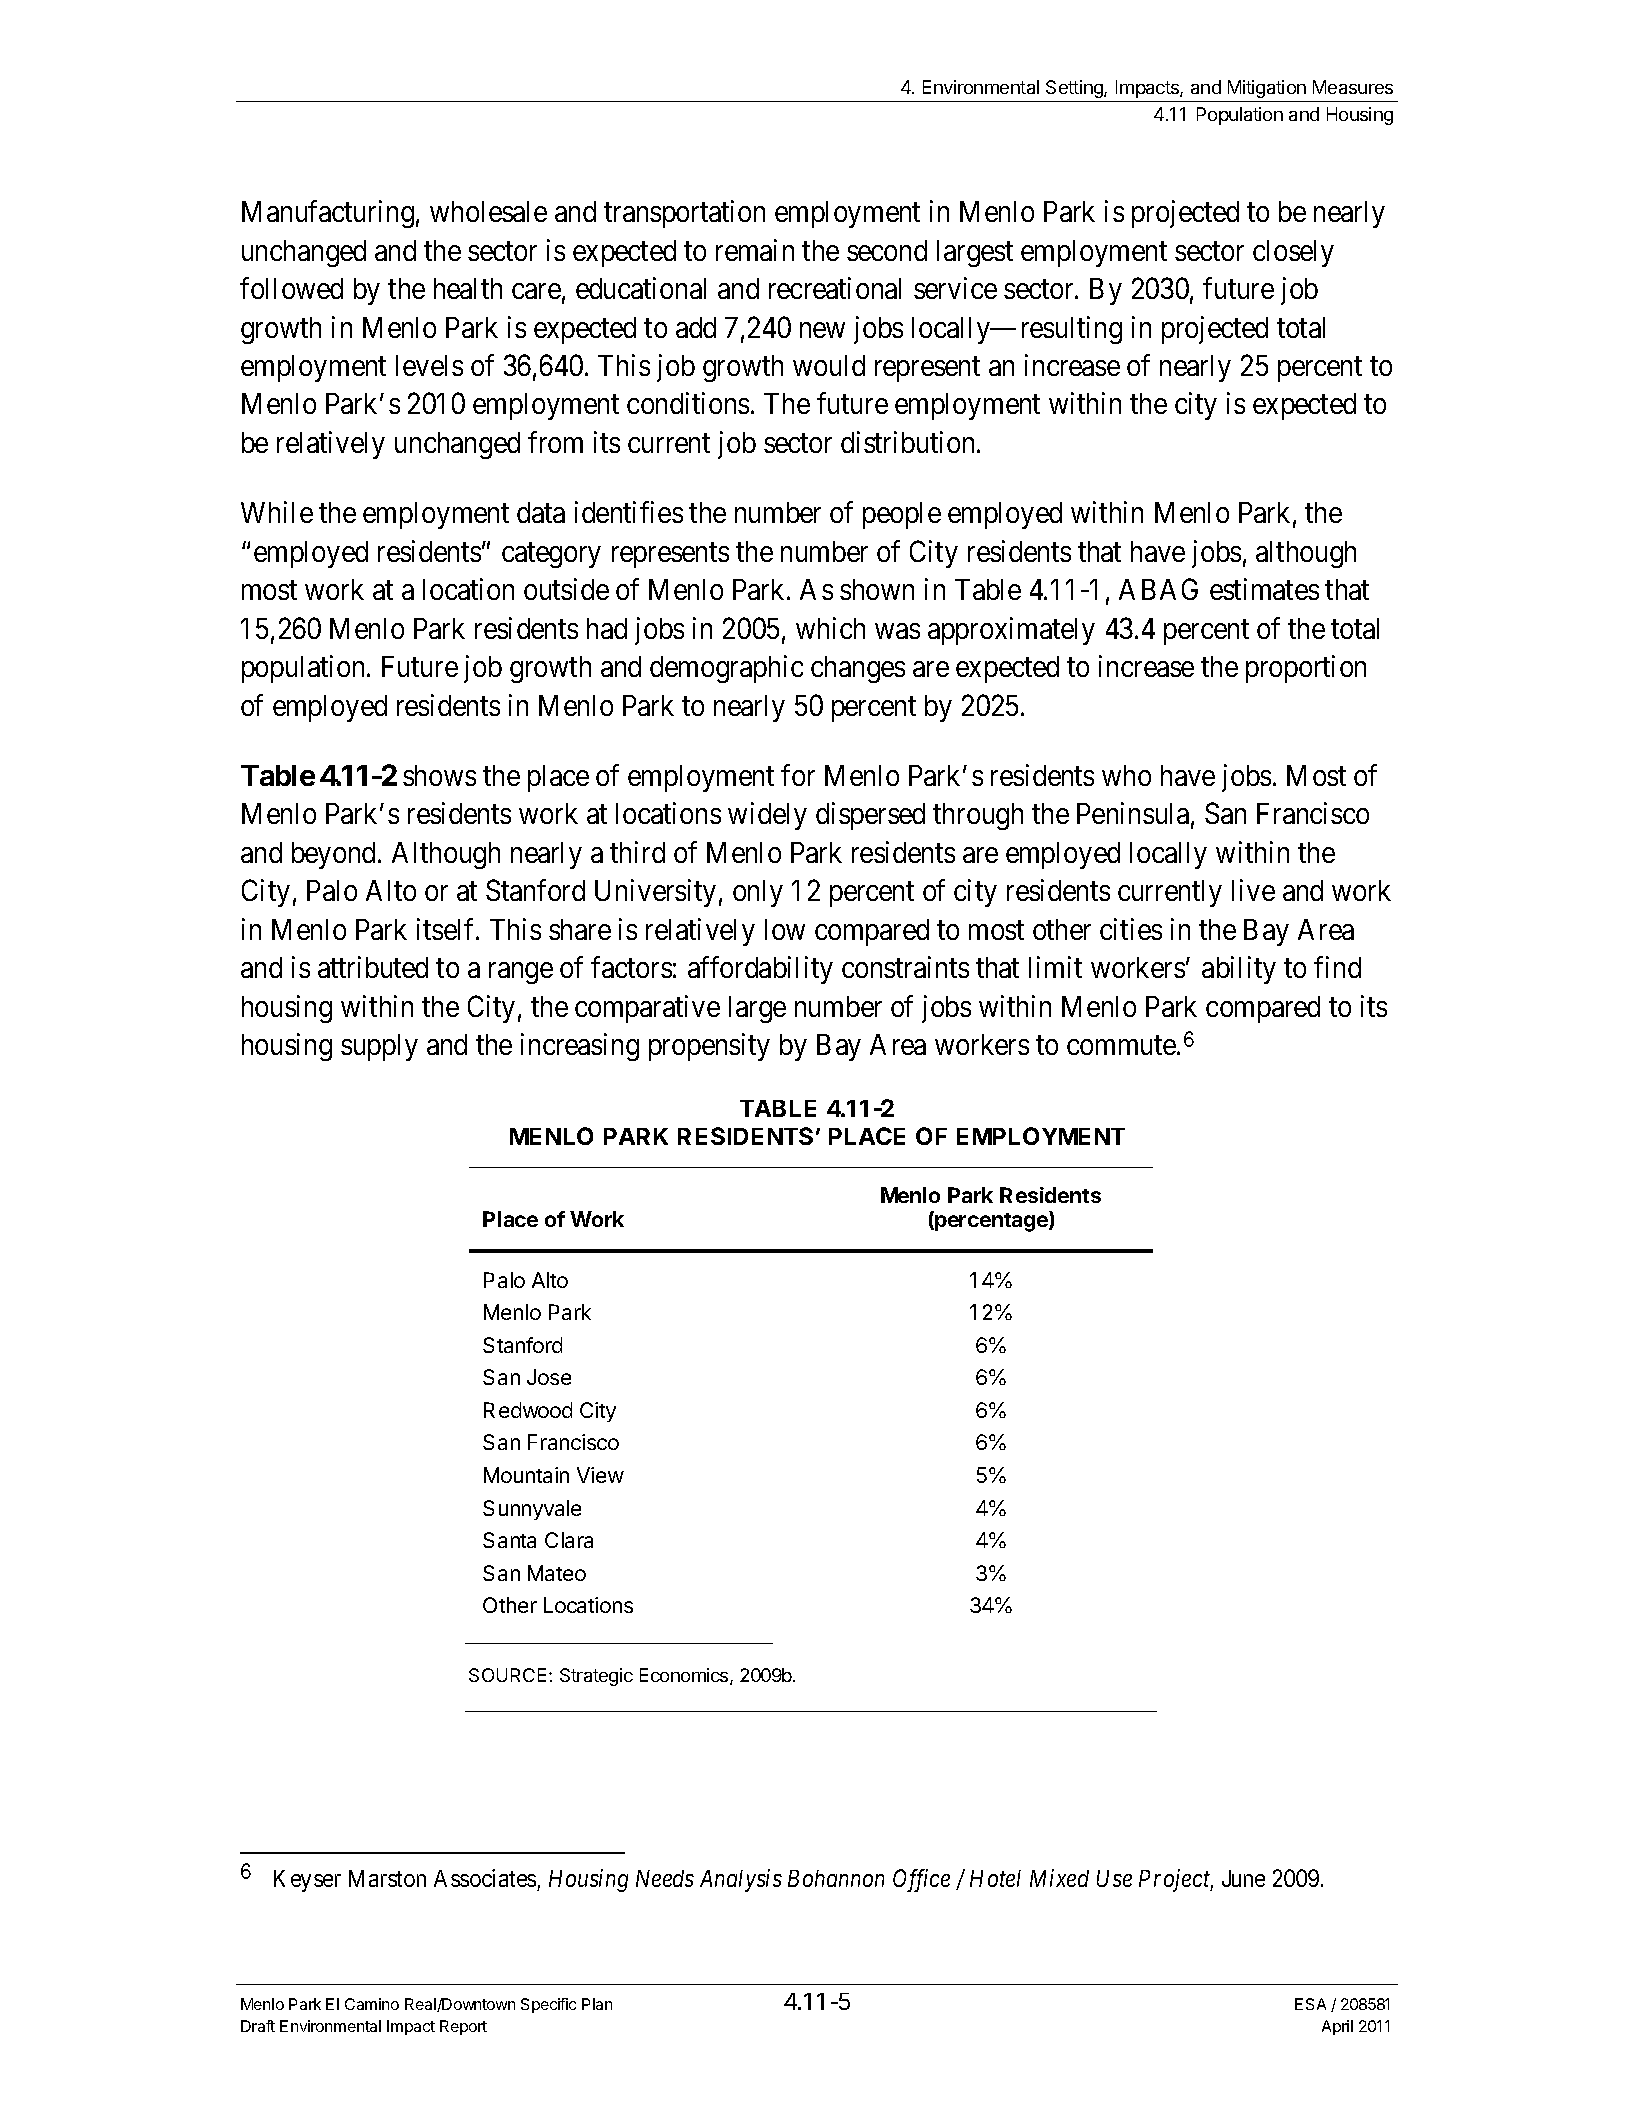 The height and width of the page is (2114, 1634). What do you see at coordinates (755, 250) in the page?
I see `remain` at bounding box center [755, 250].
